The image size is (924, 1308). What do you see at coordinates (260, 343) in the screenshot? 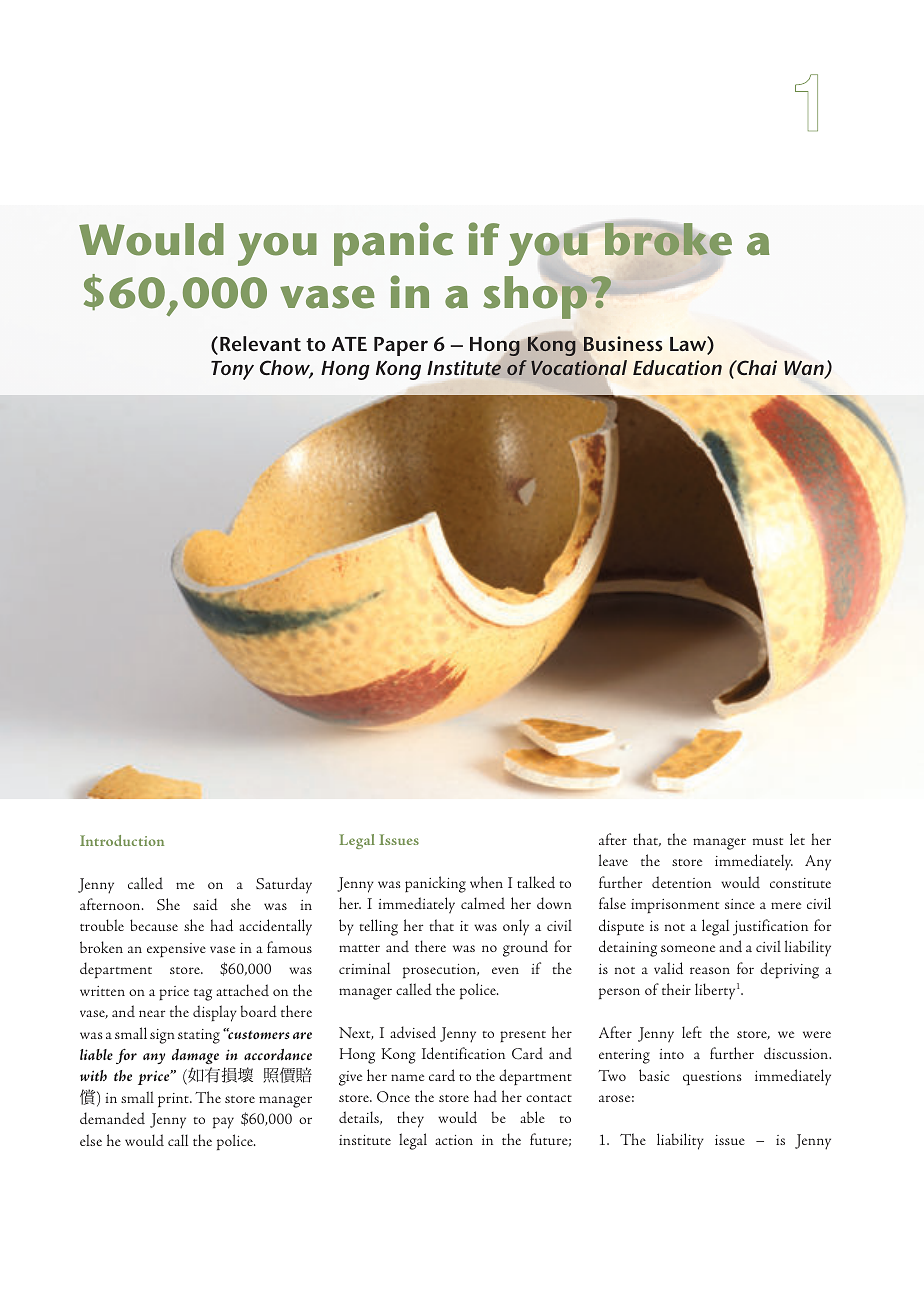
I see `Relevant` at bounding box center [260, 343].
